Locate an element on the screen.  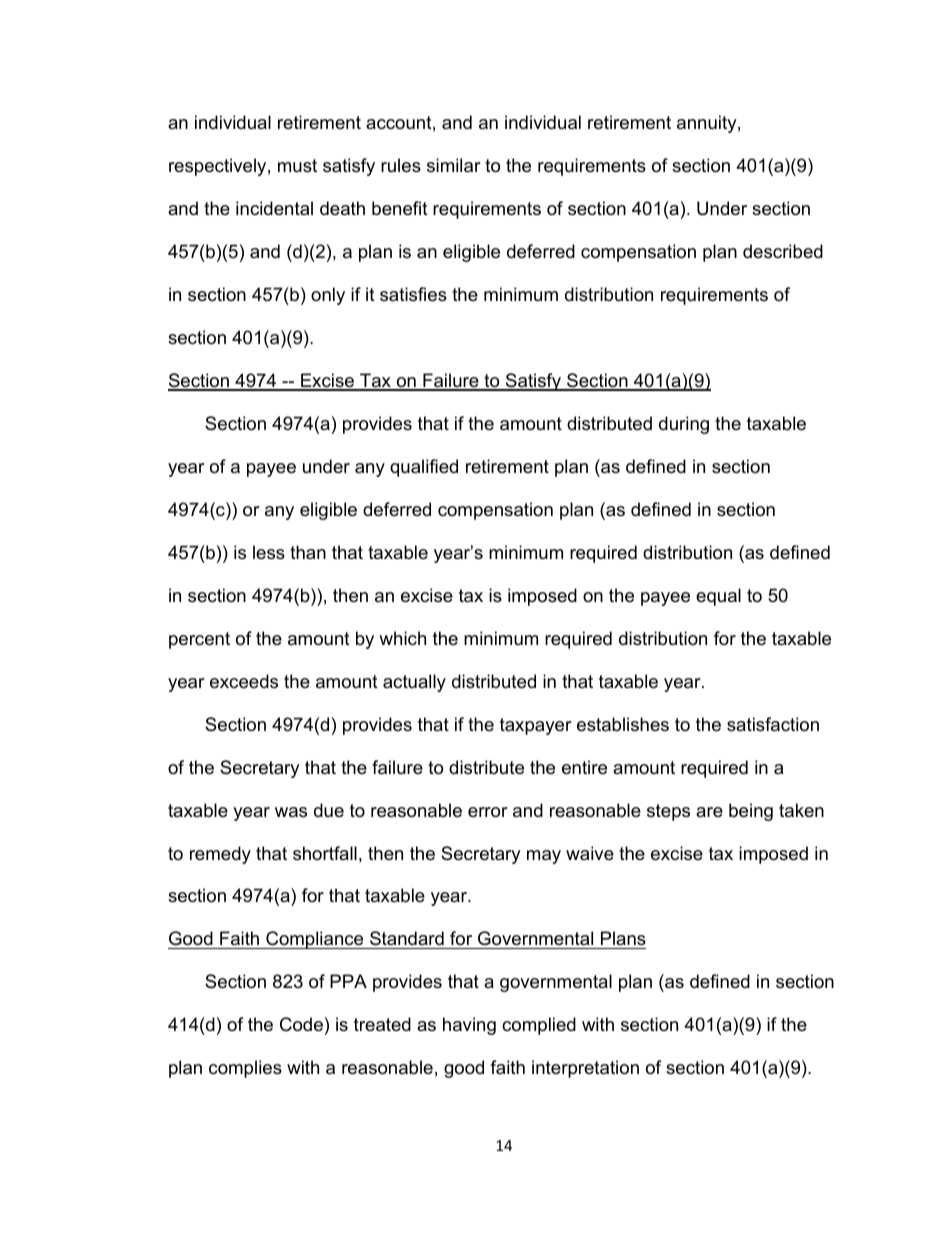
similar is located at coordinates (454, 165).
